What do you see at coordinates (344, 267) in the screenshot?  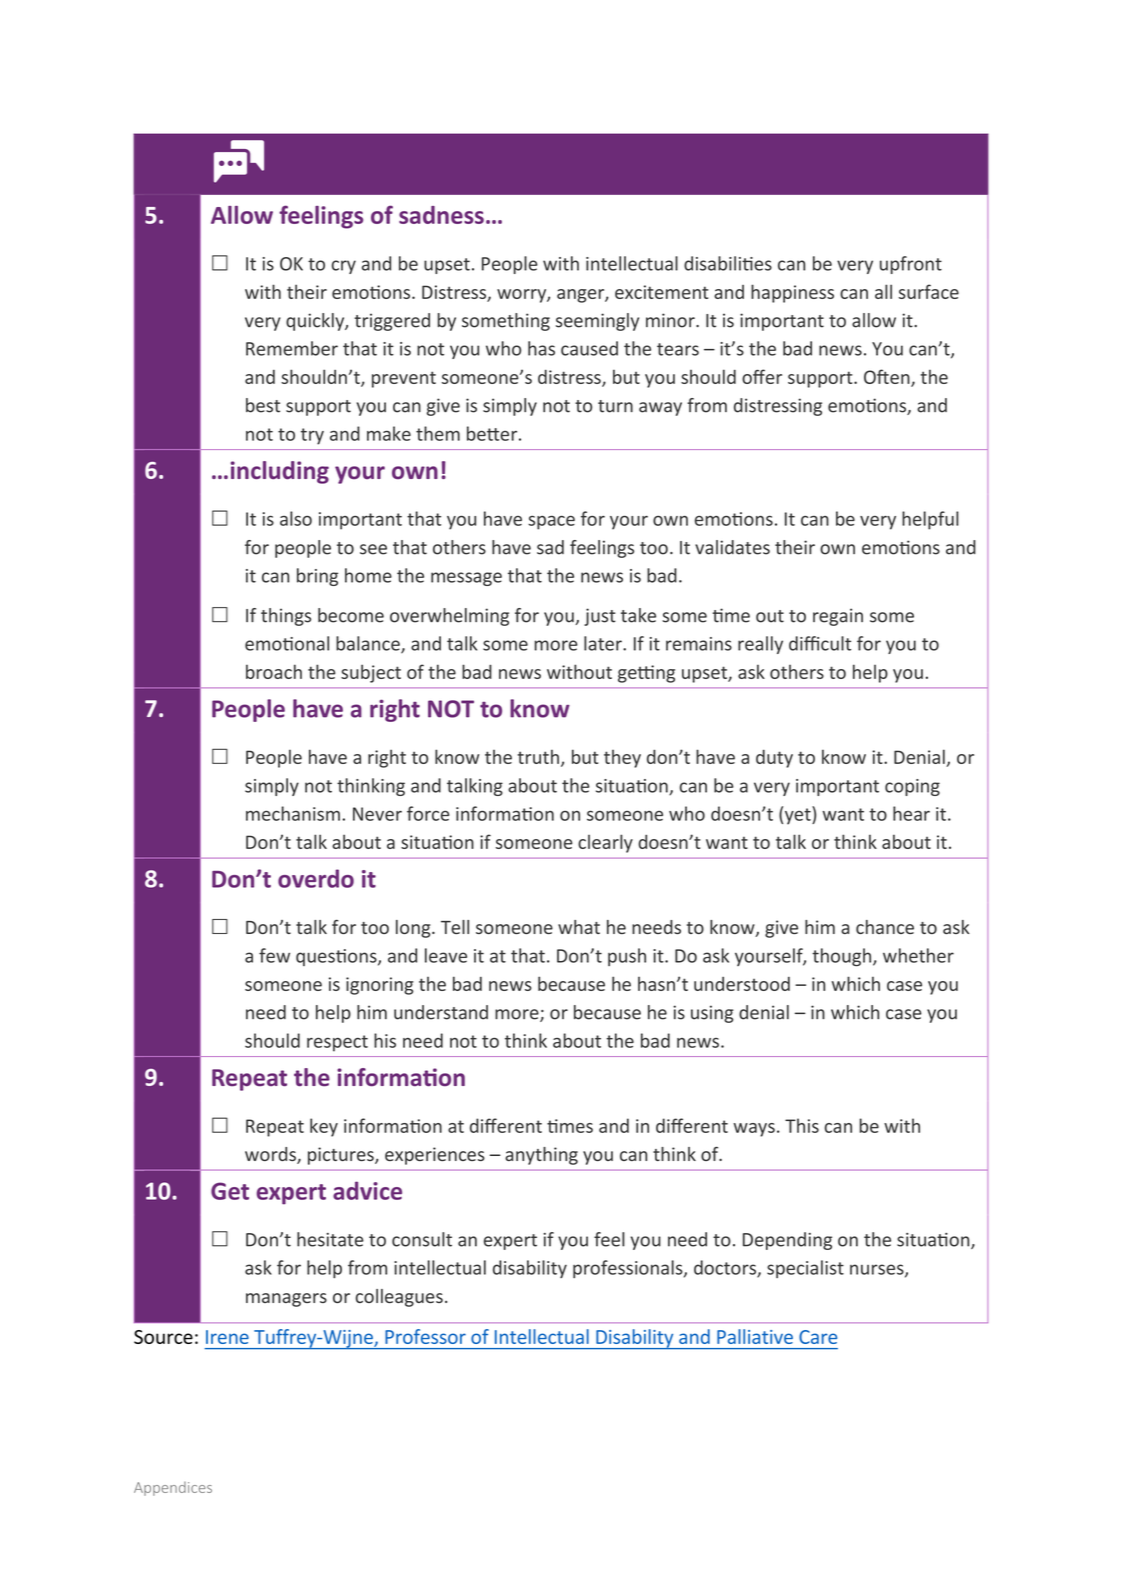 I see `cry` at bounding box center [344, 267].
